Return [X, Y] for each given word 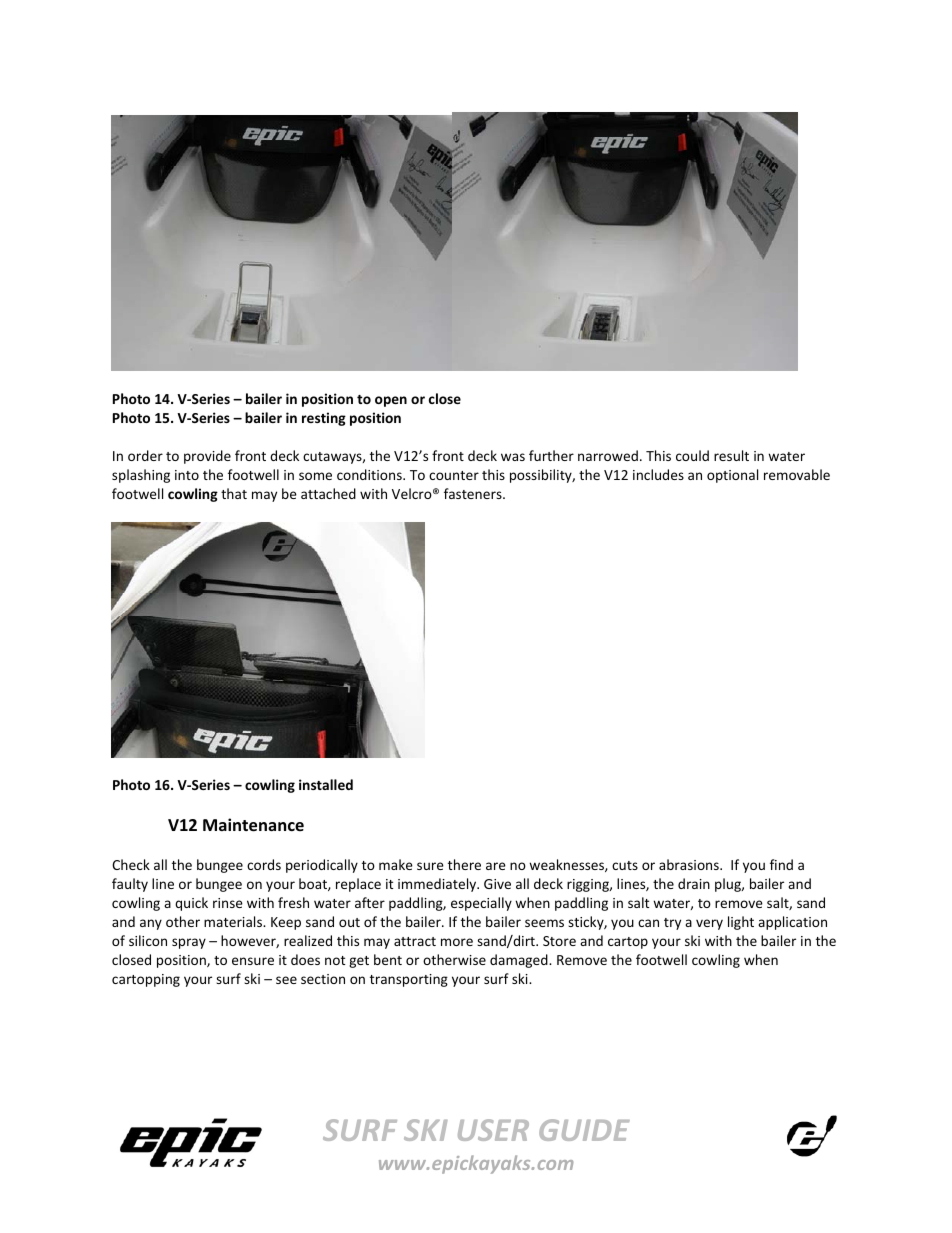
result [731, 455]
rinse [228, 903]
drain [694, 883]
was [513, 457]
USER [493, 1130]
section [323, 979]
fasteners [474, 493]
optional [732, 476]
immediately [438, 885]
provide [207, 457]
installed [326, 784]
